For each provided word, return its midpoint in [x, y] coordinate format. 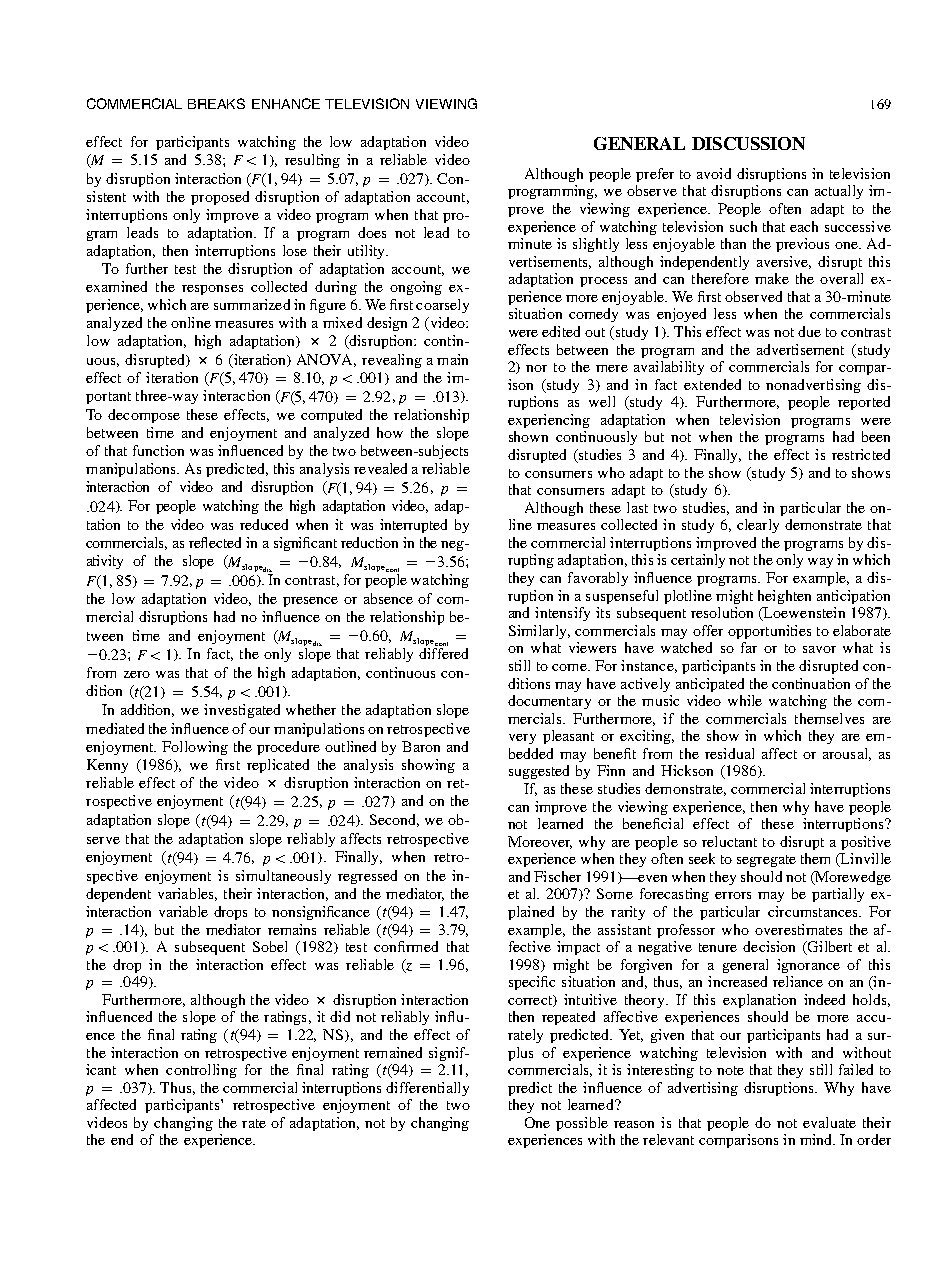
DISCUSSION [748, 143]
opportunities [769, 632]
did [340, 1016]
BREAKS [216, 103]
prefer [655, 175]
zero [137, 674]
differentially [427, 1089]
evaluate [829, 1122]
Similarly [539, 632]
